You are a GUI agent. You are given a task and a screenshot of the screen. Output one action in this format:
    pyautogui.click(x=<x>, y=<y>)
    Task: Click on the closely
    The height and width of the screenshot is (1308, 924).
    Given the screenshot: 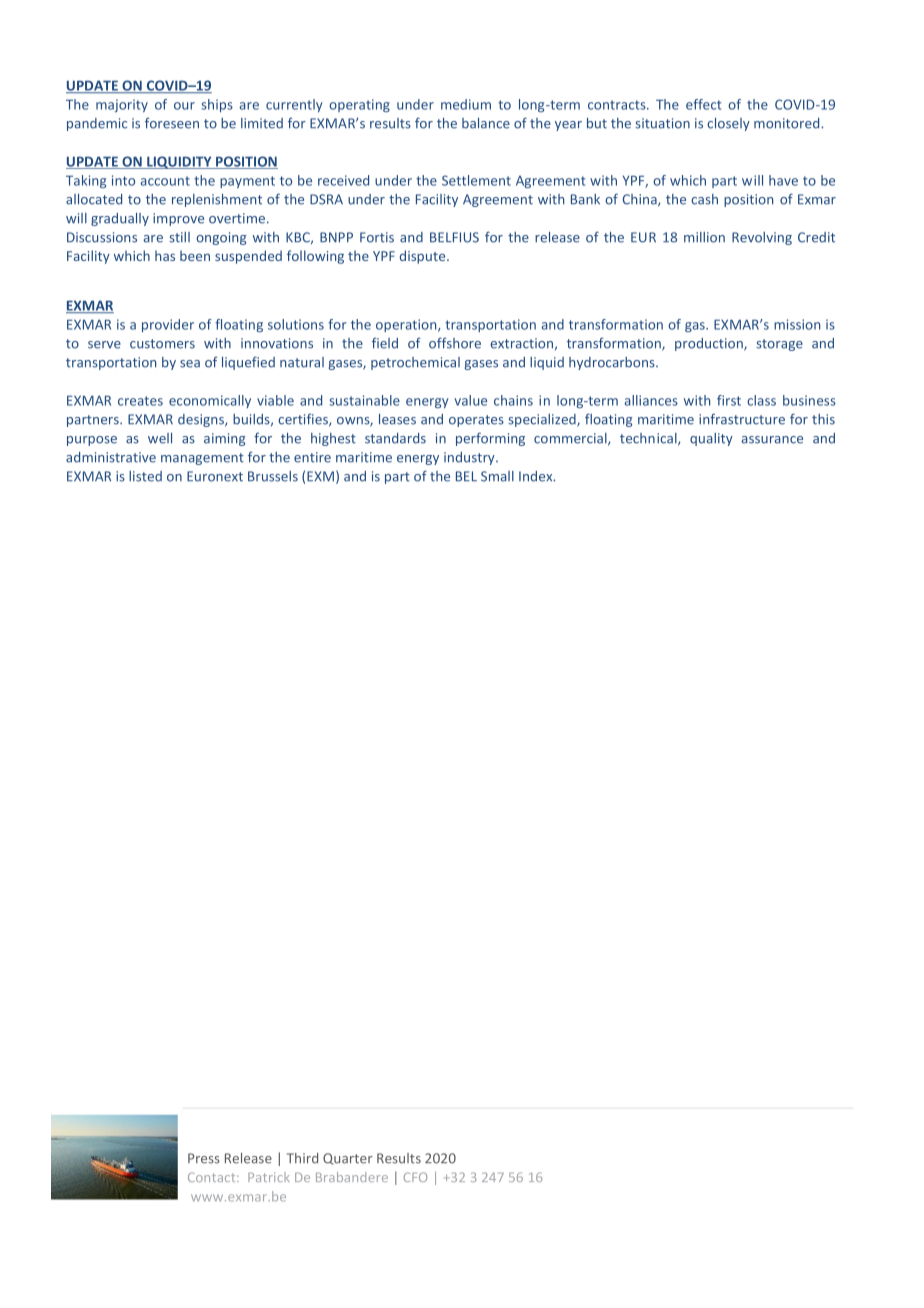 What is the action you would take?
    pyautogui.click(x=728, y=124)
